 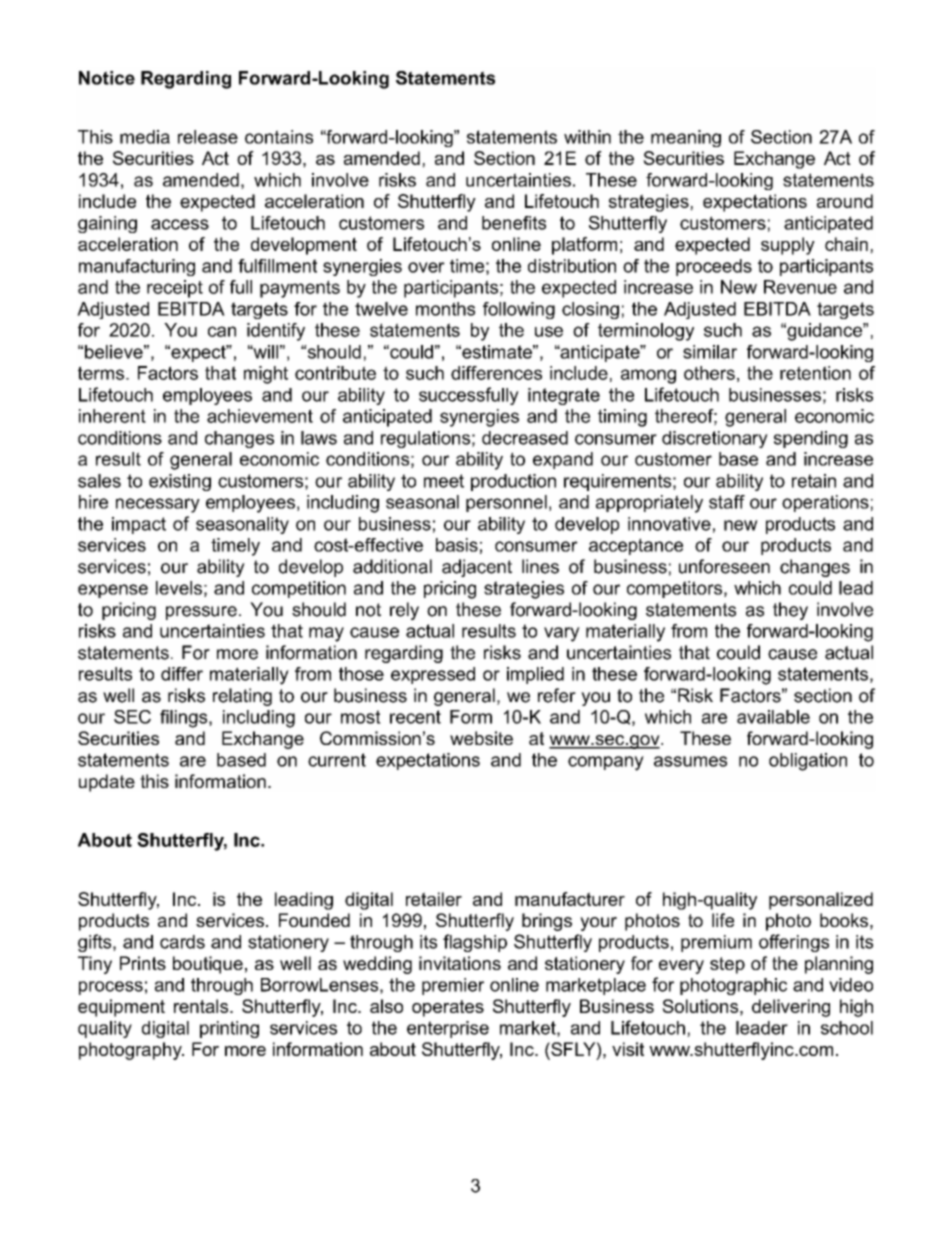 What do you see at coordinates (724, 566) in the screenshot?
I see `unforeseen` at bounding box center [724, 566].
